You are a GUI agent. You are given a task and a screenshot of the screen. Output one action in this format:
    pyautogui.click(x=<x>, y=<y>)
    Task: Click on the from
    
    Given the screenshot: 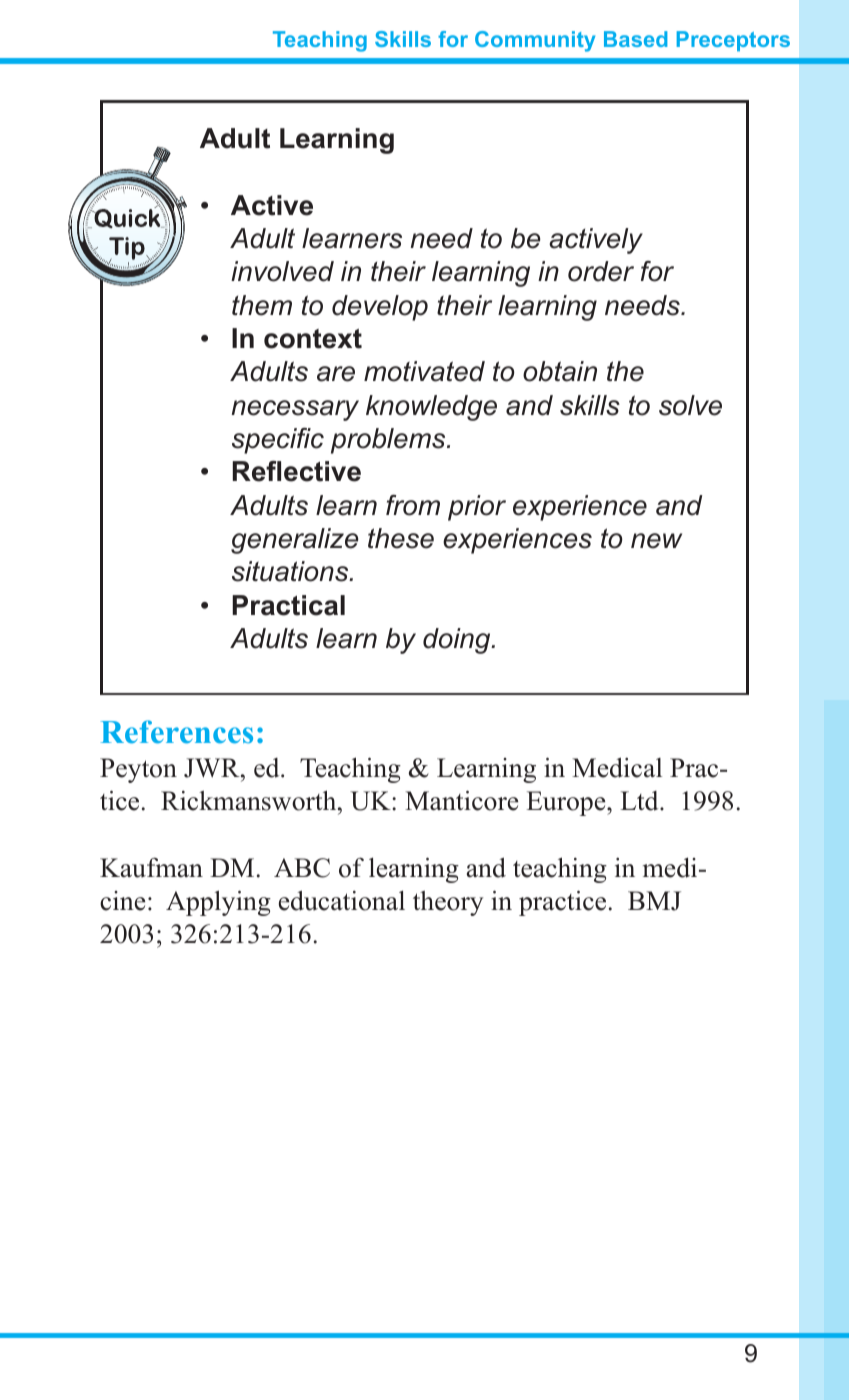 What is the action you would take?
    pyautogui.click(x=413, y=505)
